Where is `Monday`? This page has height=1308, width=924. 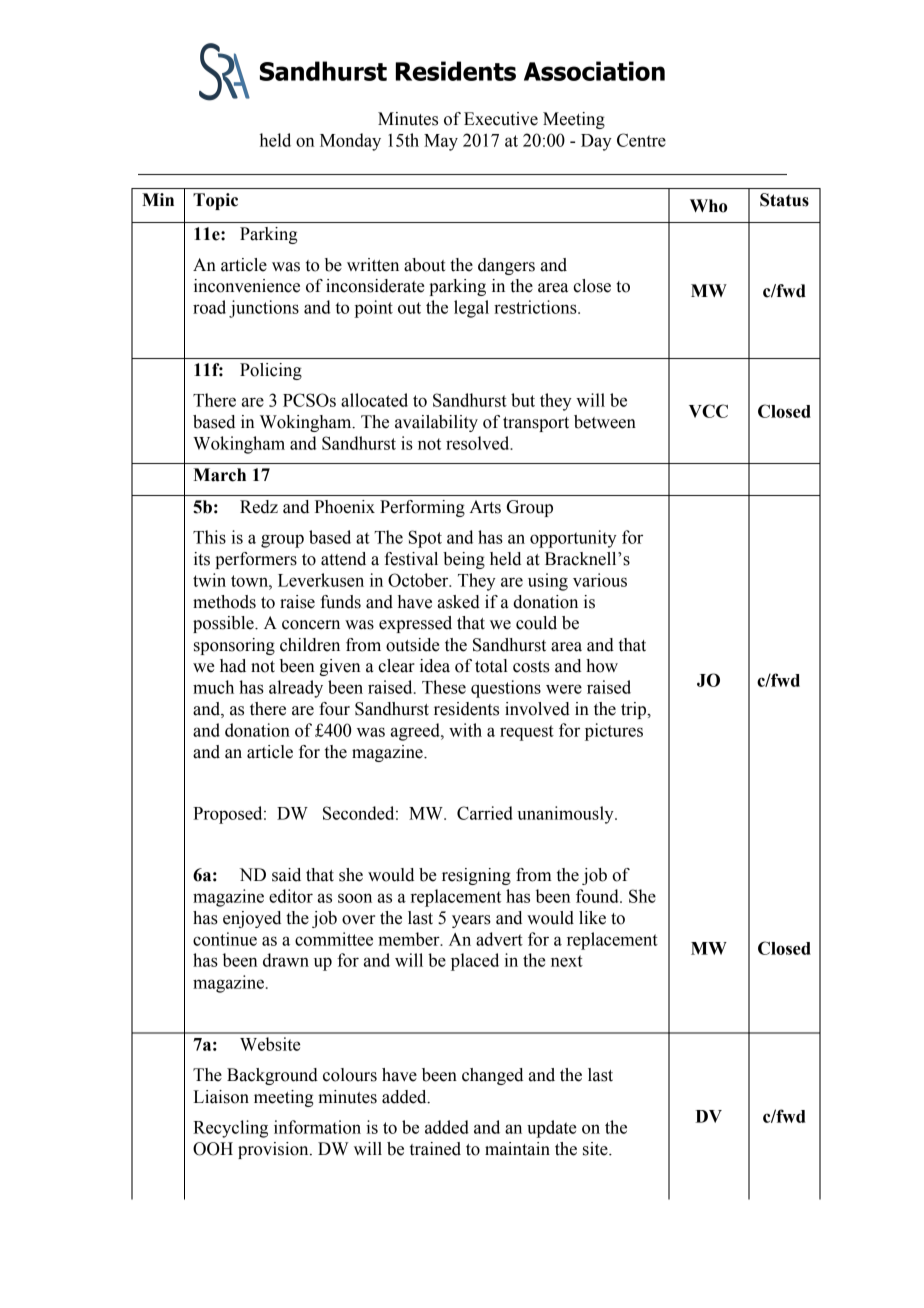
Monday is located at coordinates (350, 142).
